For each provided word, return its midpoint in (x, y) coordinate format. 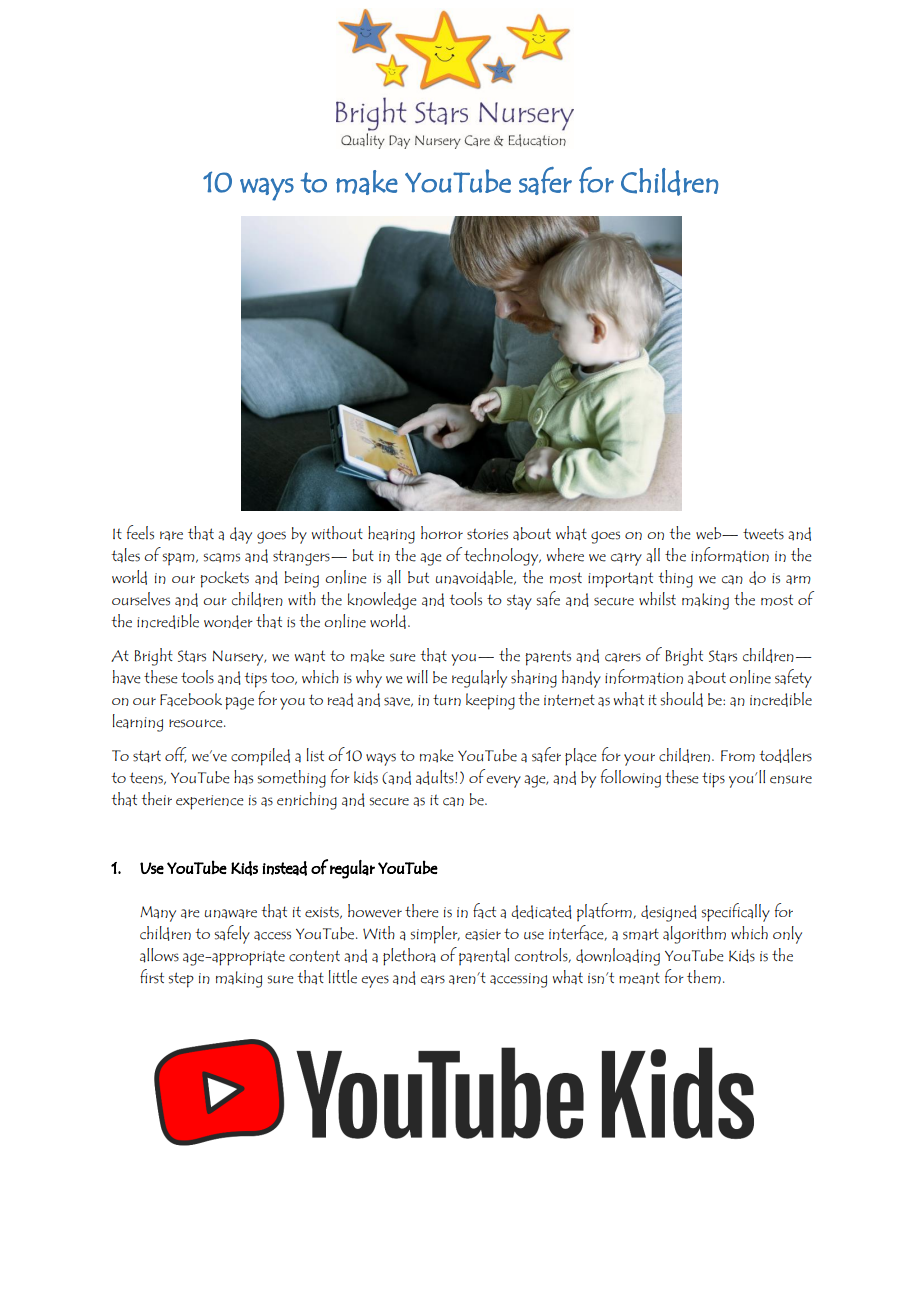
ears (432, 980)
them (704, 977)
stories (487, 534)
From (738, 756)
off (175, 755)
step (181, 980)
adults (436, 777)
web (710, 533)
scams (222, 558)
